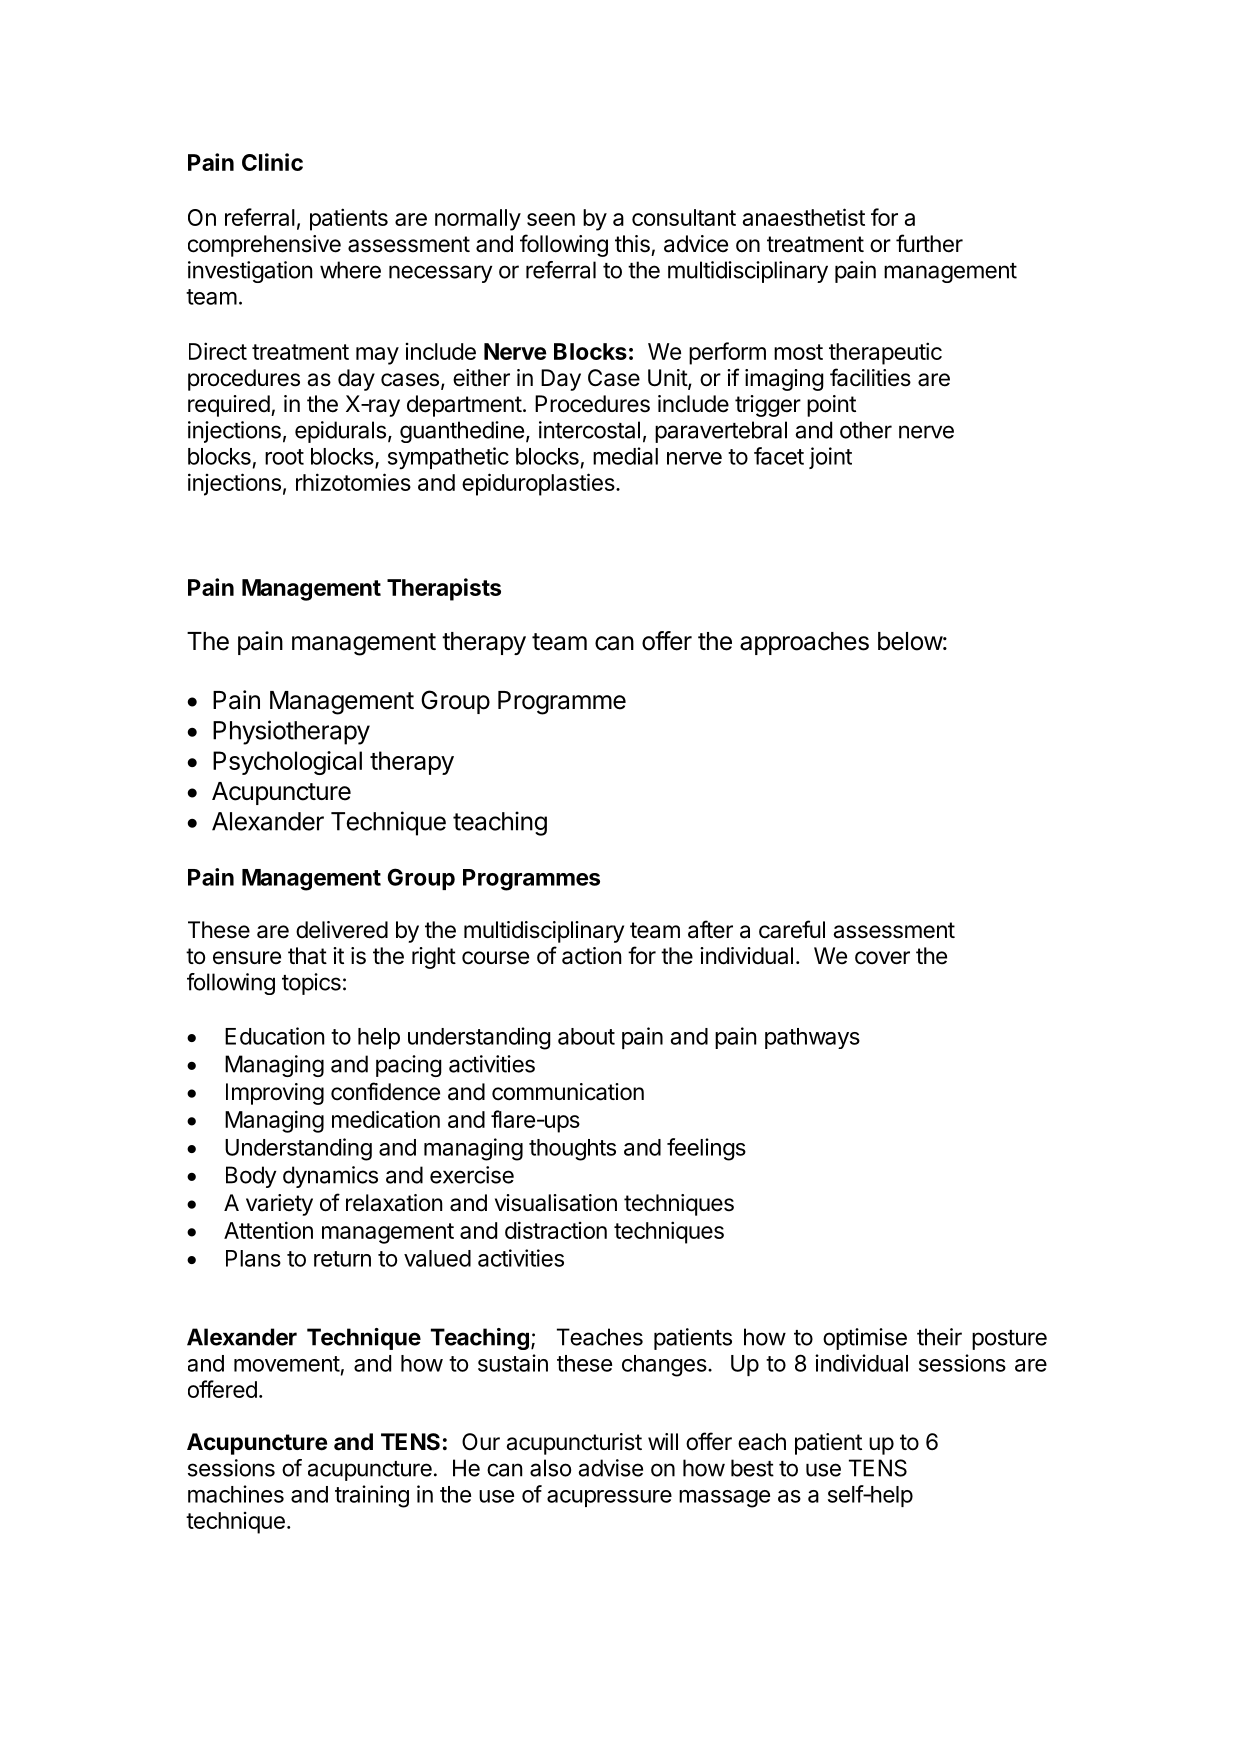 Image resolution: width=1233 pixels, height=1746 pixels. What do you see at coordinates (272, 162) in the document?
I see `Clinic` at bounding box center [272, 162].
